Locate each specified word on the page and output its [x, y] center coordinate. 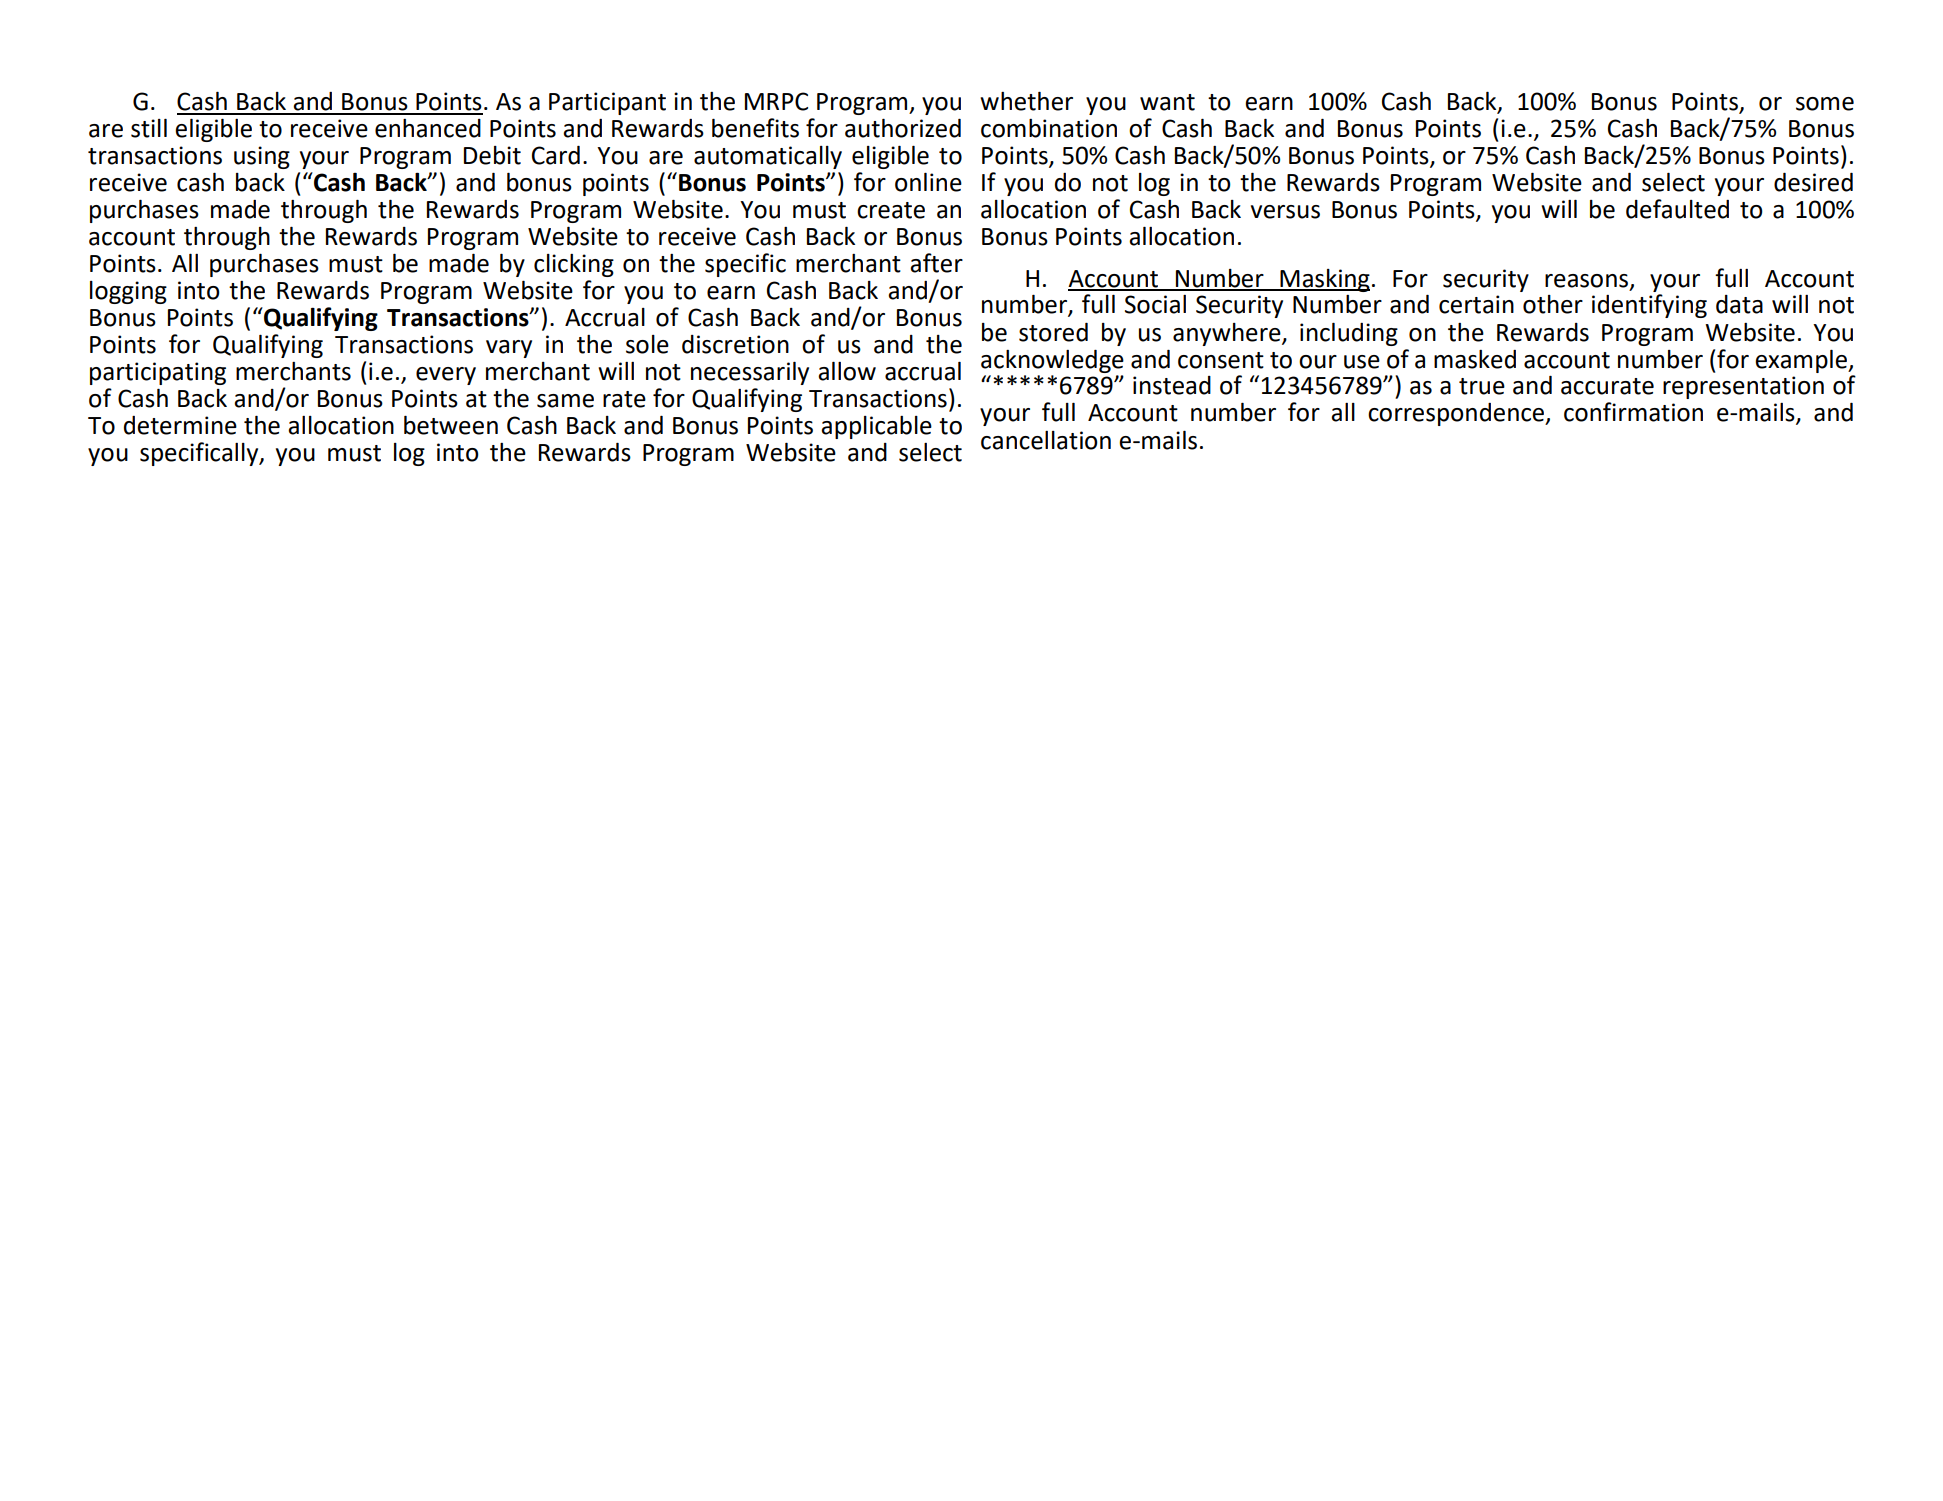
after [936, 263]
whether [1026, 101]
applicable [876, 427]
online [928, 182]
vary [509, 349]
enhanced [428, 128]
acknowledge [1052, 361]
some [1825, 104]
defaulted [1677, 209]
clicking [574, 265]
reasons [1586, 281]
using [262, 157]
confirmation [1633, 412]
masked [1475, 359]
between [451, 425]
